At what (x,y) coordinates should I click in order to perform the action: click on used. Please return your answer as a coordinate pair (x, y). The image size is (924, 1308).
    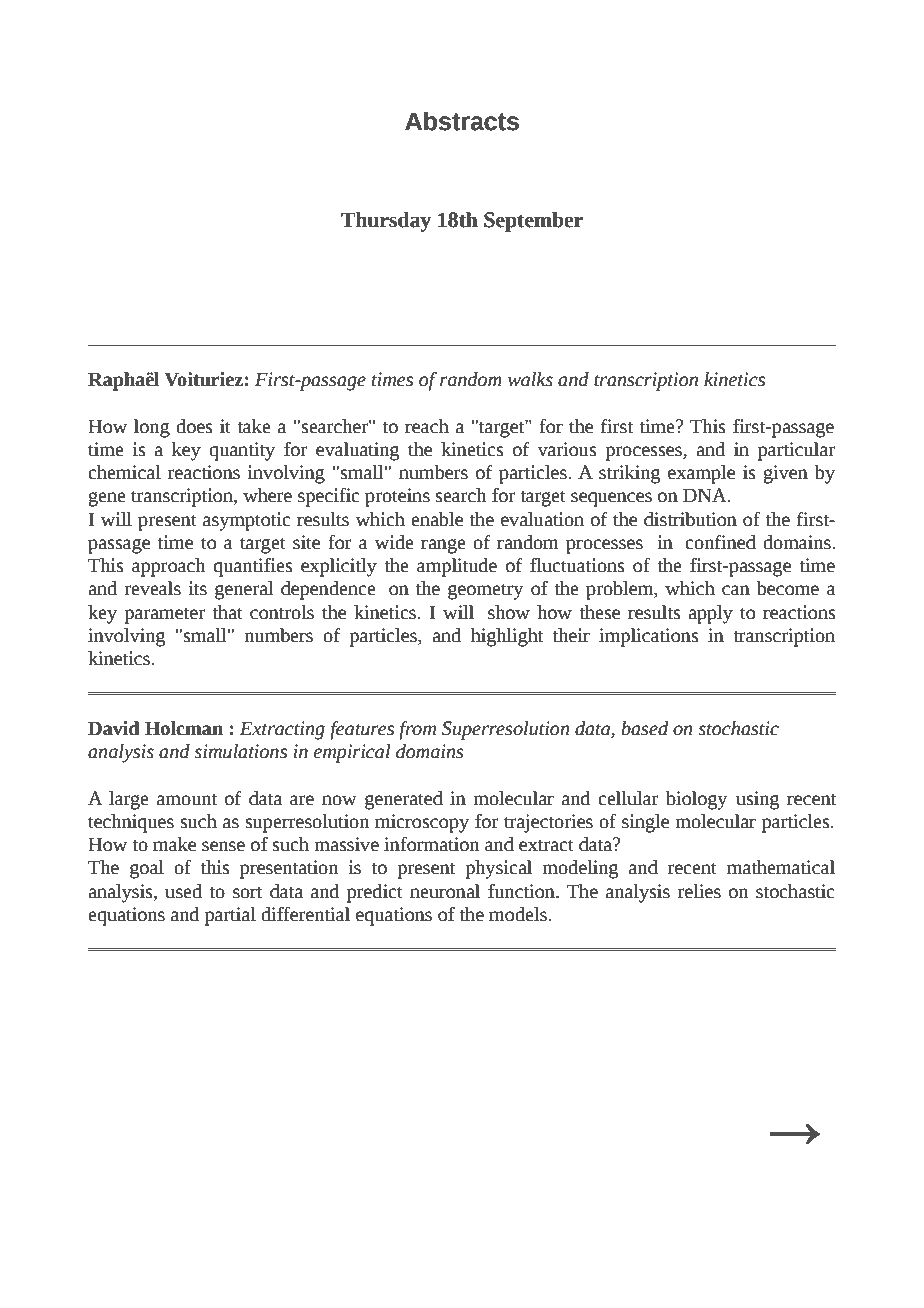
    Looking at the image, I should click on (183, 891).
